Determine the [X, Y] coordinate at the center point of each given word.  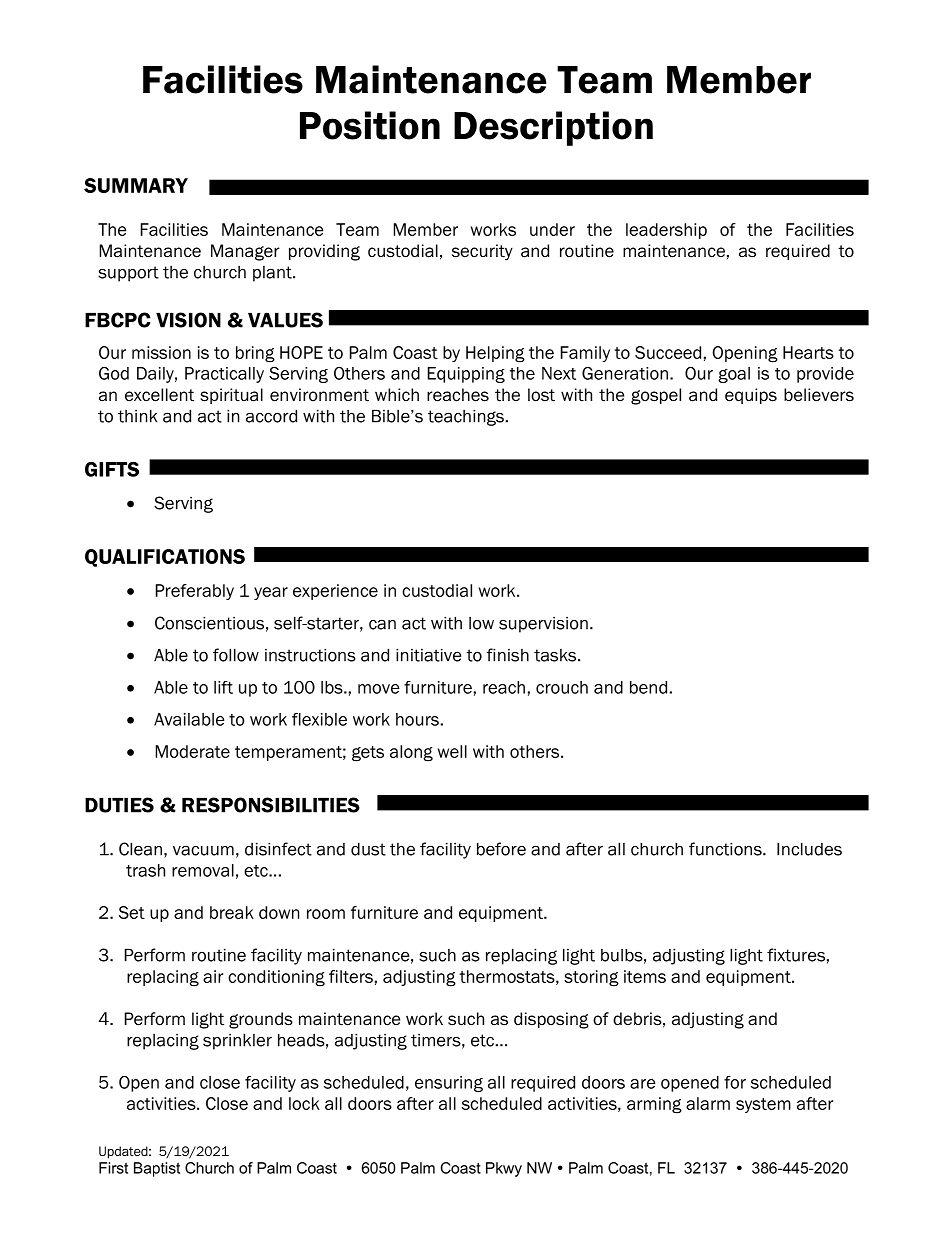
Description [553, 128]
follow [236, 655]
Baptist [157, 1169]
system [763, 1105]
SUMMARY [136, 185]
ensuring [449, 1084]
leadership [666, 231]
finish [508, 655]
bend [648, 687]
